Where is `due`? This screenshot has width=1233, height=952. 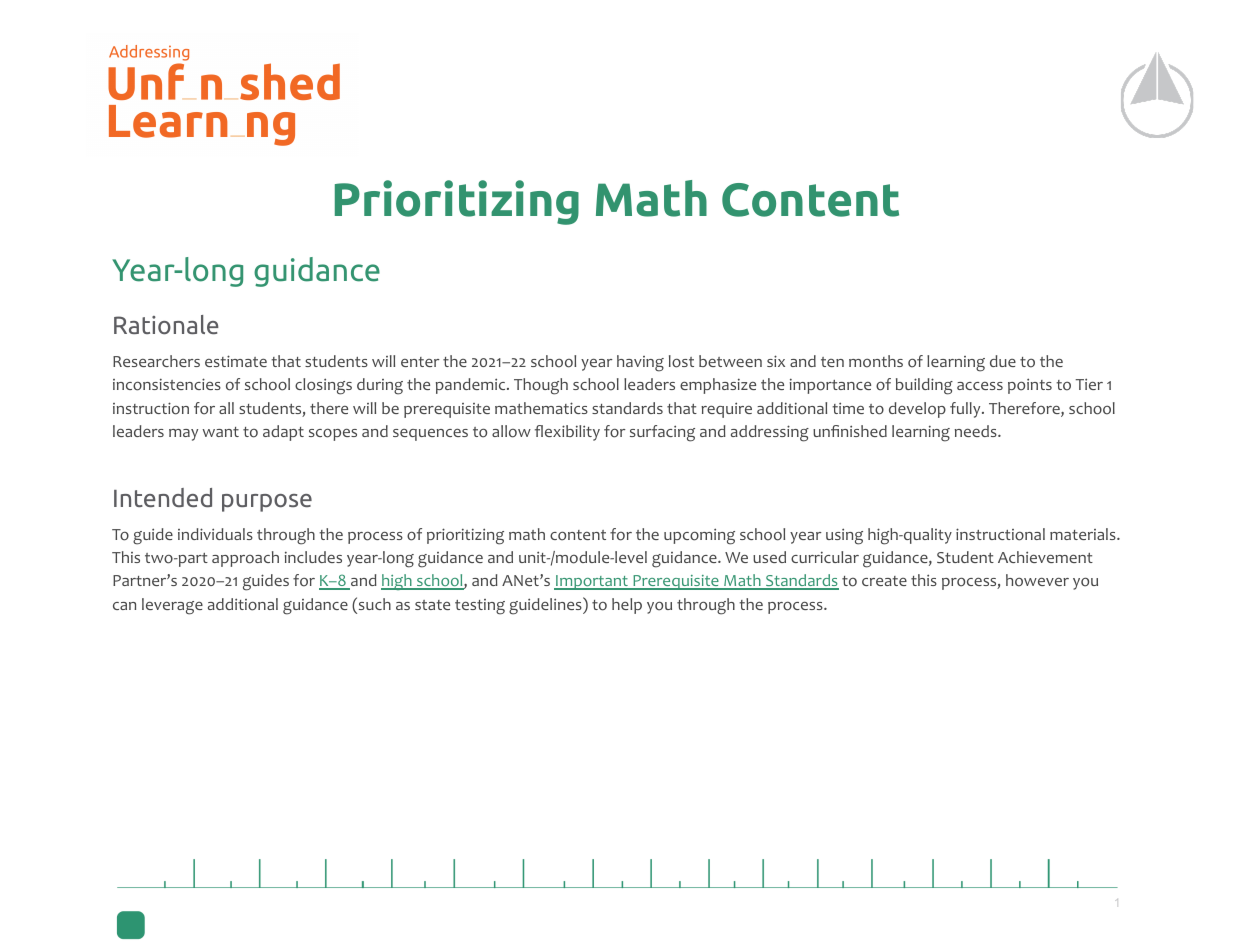 due is located at coordinates (1003, 361).
